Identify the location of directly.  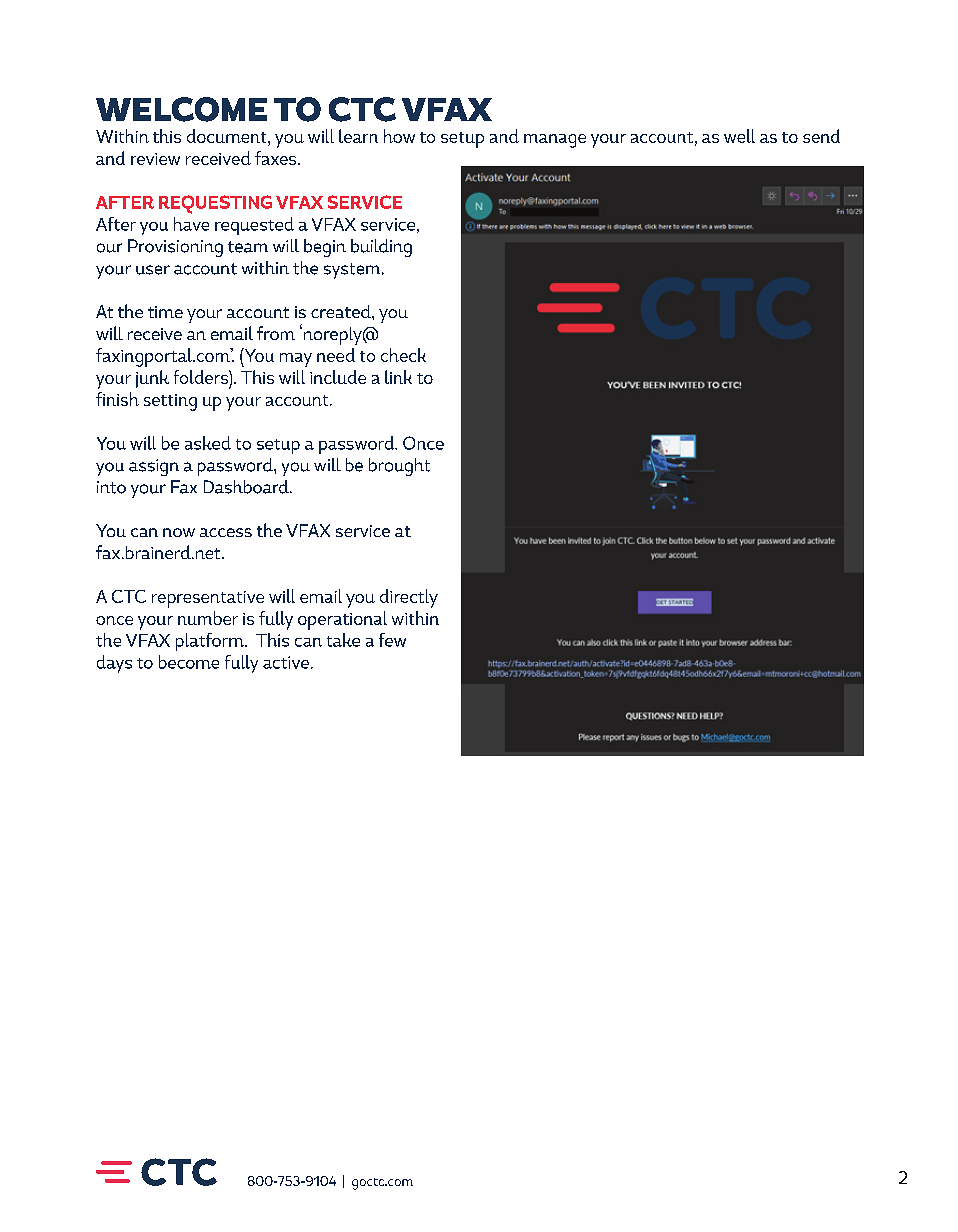
(409, 598).
